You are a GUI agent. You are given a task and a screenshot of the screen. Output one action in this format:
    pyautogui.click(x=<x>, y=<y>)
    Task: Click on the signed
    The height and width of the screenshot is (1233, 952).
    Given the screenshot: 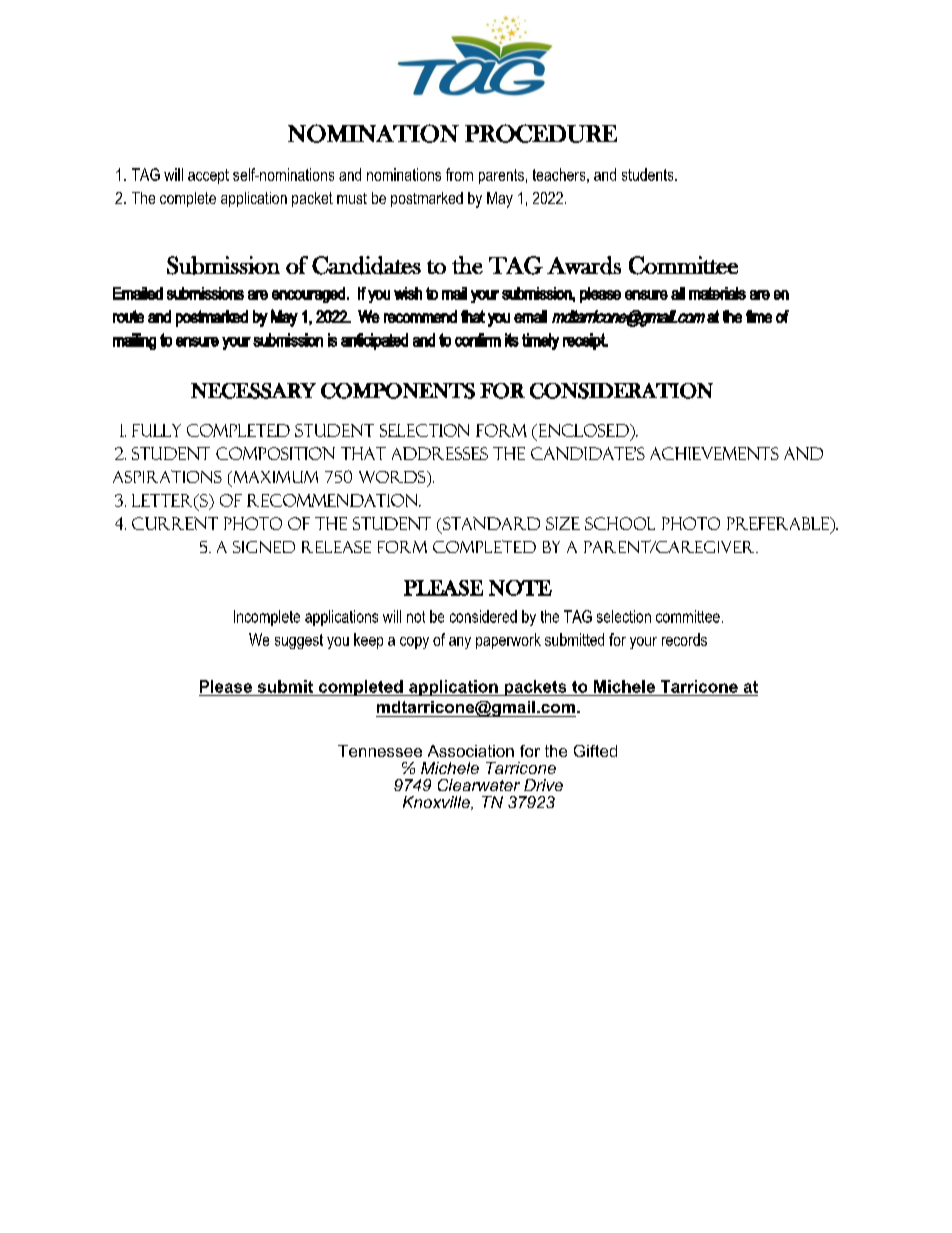 What is the action you would take?
    pyautogui.click(x=264, y=547)
